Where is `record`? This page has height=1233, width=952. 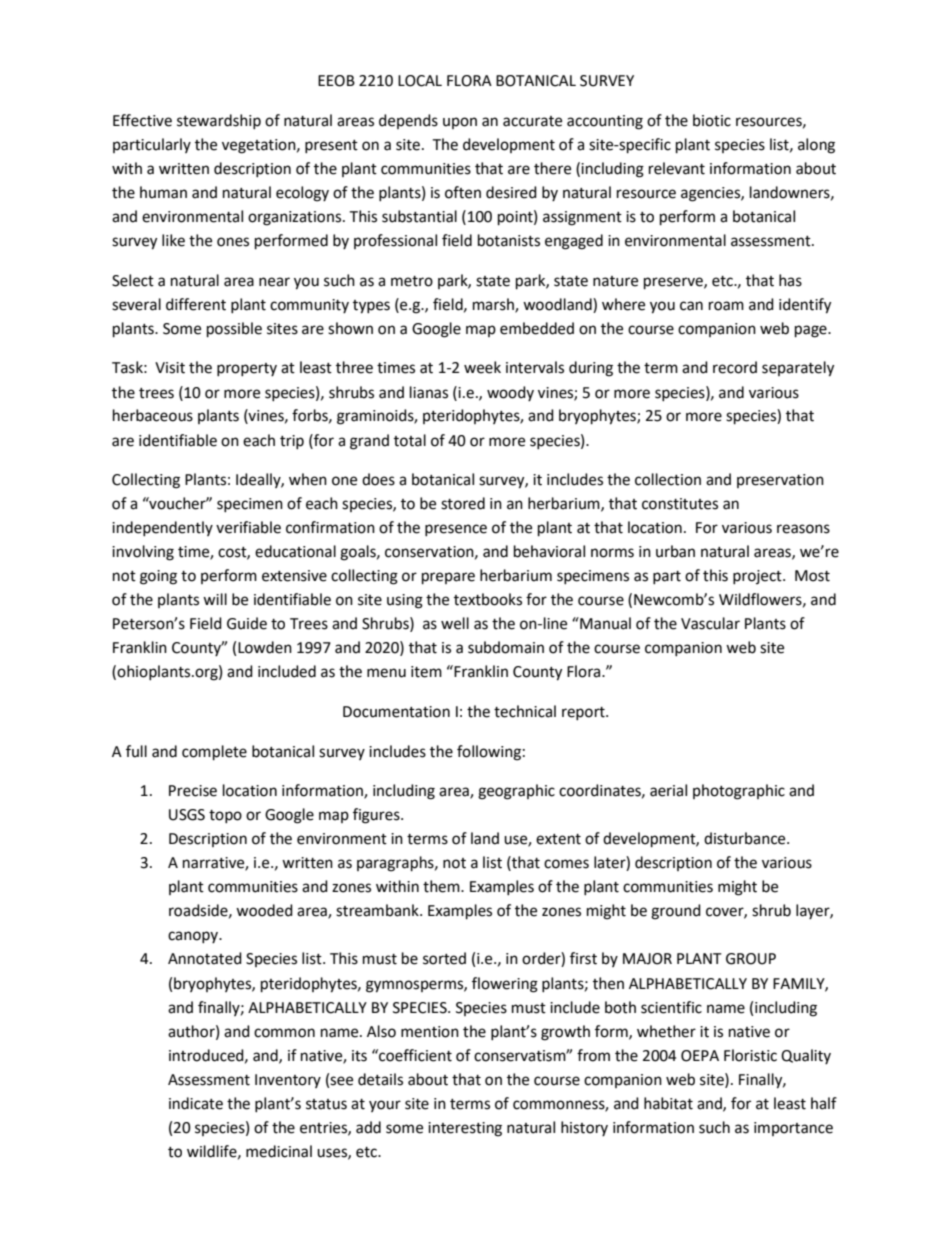
record is located at coordinates (735, 367).
